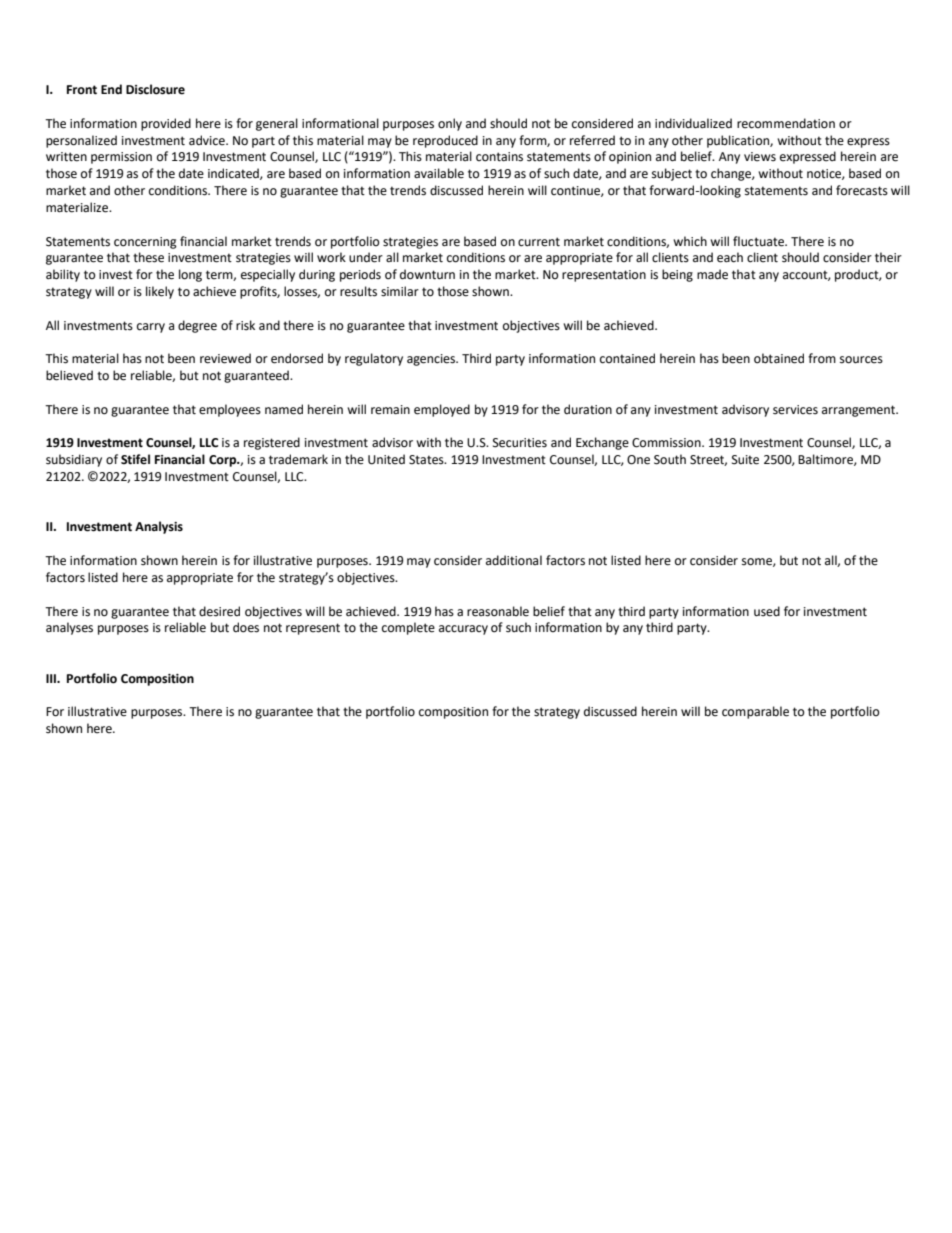 The image size is (952, 1233). Describe the element at coordinates (166, 124) in the screenshot. I see `provided` at that location.
